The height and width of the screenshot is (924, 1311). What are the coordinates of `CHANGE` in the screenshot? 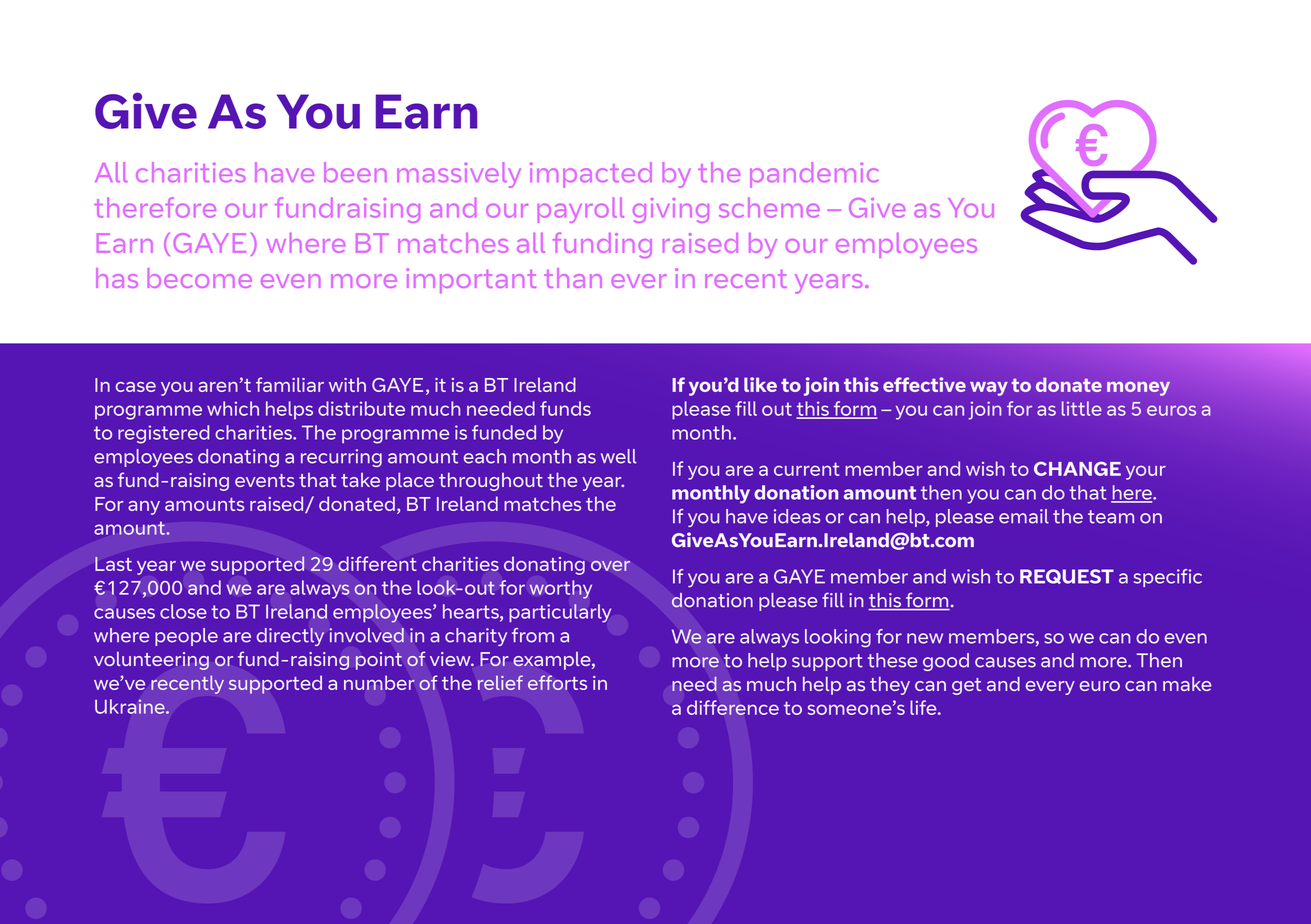 It's located at (1077, 468).
